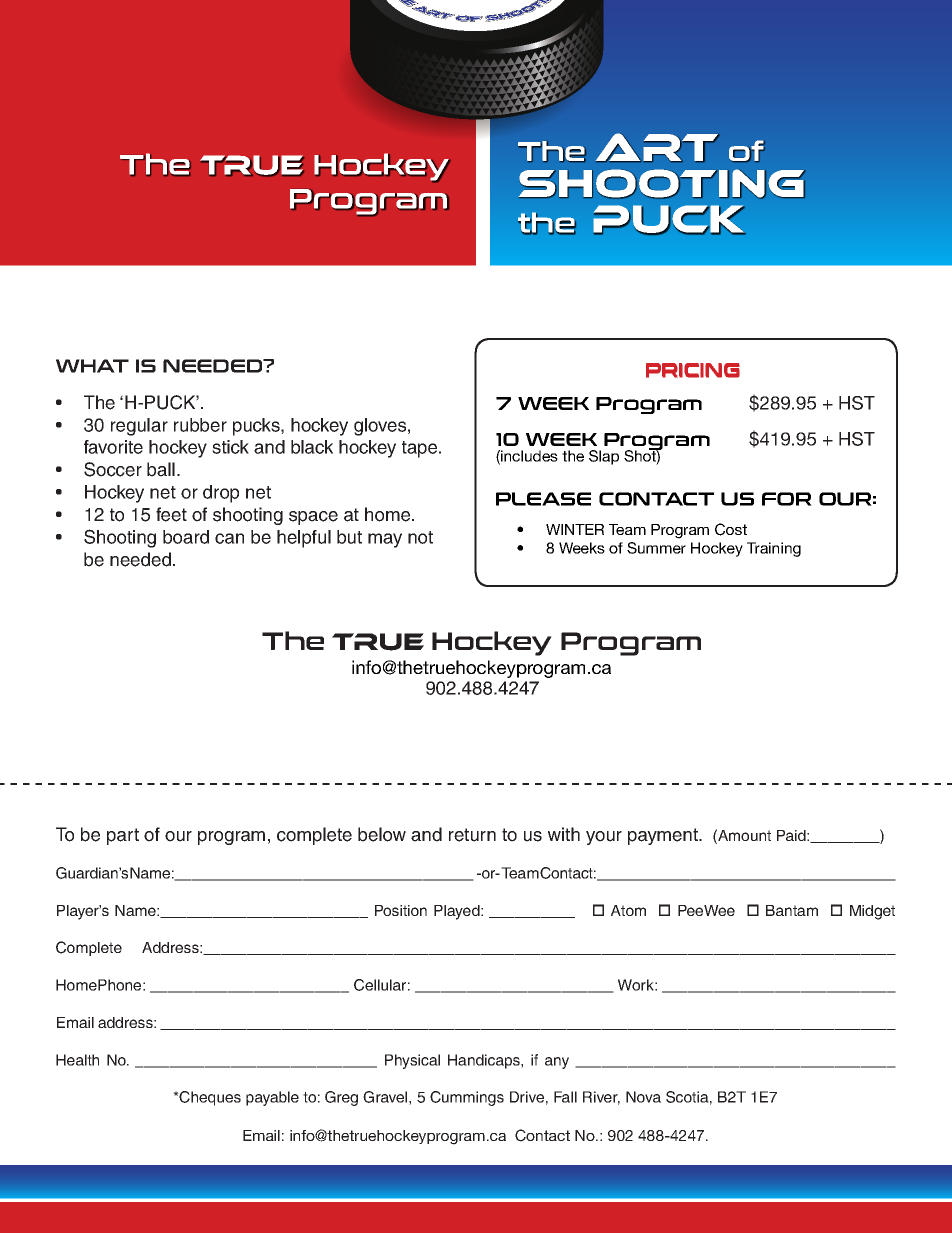  What do you see at coordinates (472, 835) in the page?
I see `return` at bounding box center [472, 835].
